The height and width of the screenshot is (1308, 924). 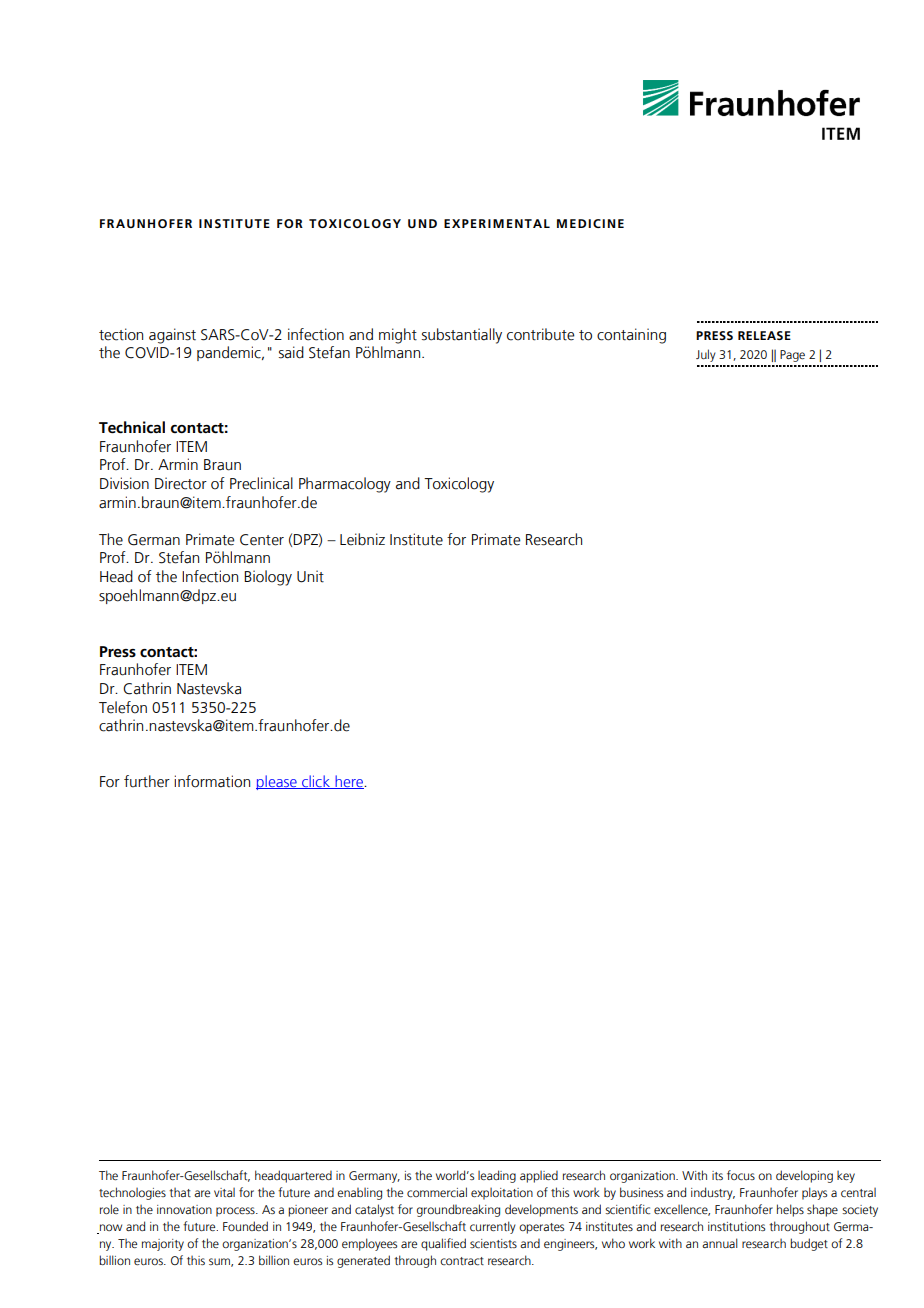 What do you see at coordinates (212, 781) in the screenshot?
I see `information` at bounding box center [212, 781].
